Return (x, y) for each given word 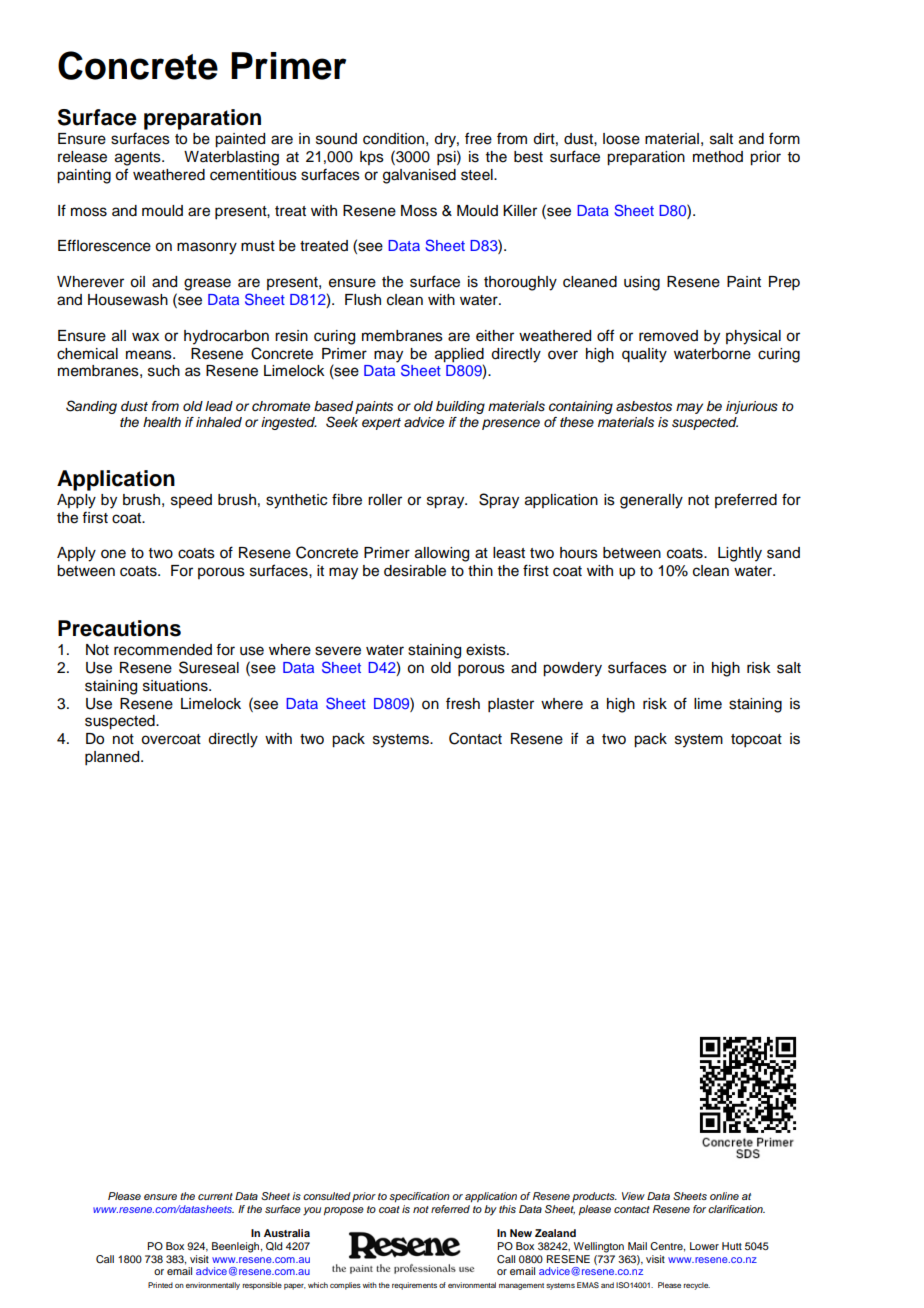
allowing (442, 554)
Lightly (740, 554)
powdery (572, 669)
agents (139, 159)
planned (113, 758)
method (718, 157)
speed (191, 501)
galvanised (419, 176)
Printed (160, 1285)
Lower (704, 1246)
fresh (463, 703)
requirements (414, 1286)
